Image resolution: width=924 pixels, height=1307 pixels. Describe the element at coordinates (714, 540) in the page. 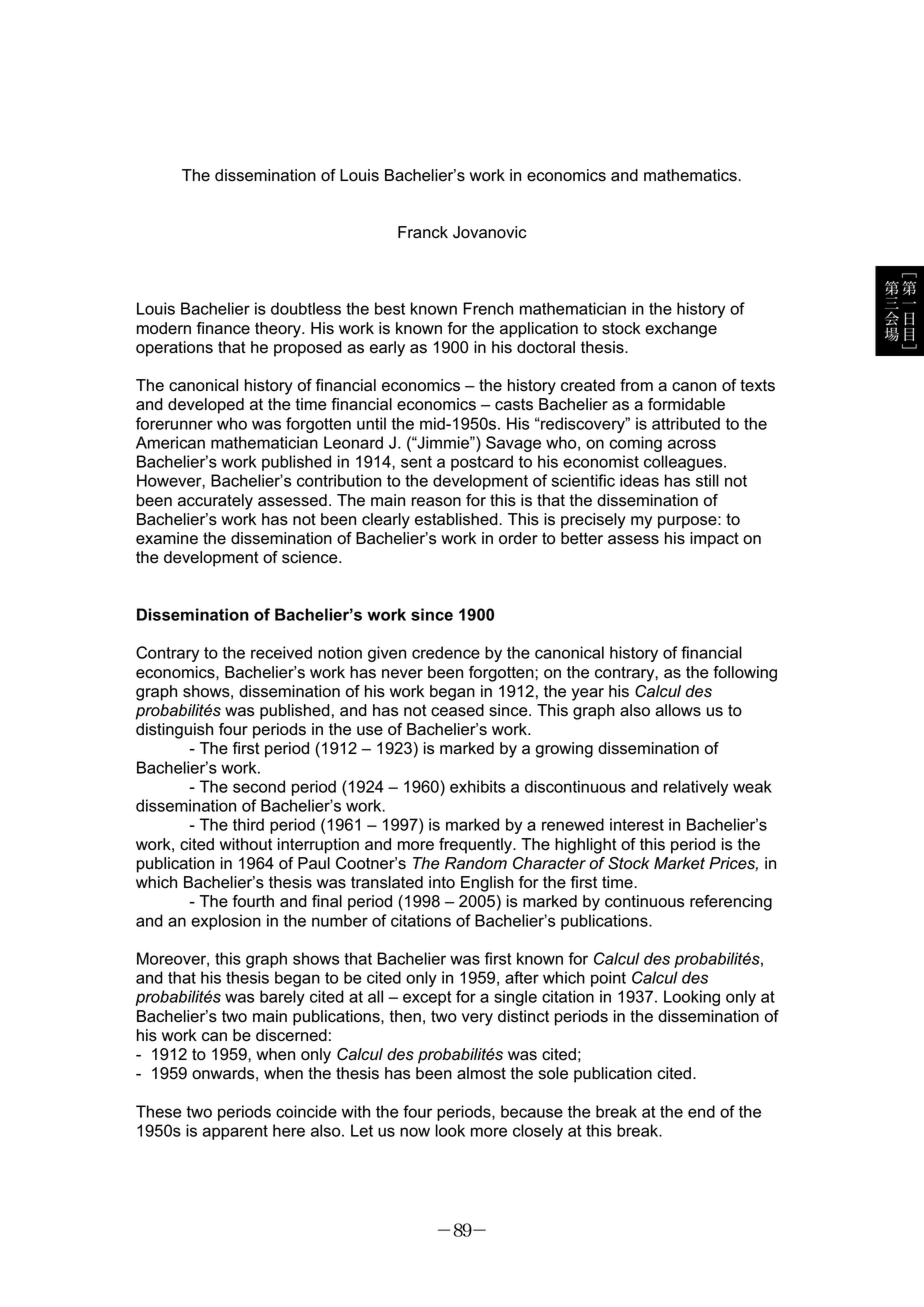

I see `impact` at that location.
